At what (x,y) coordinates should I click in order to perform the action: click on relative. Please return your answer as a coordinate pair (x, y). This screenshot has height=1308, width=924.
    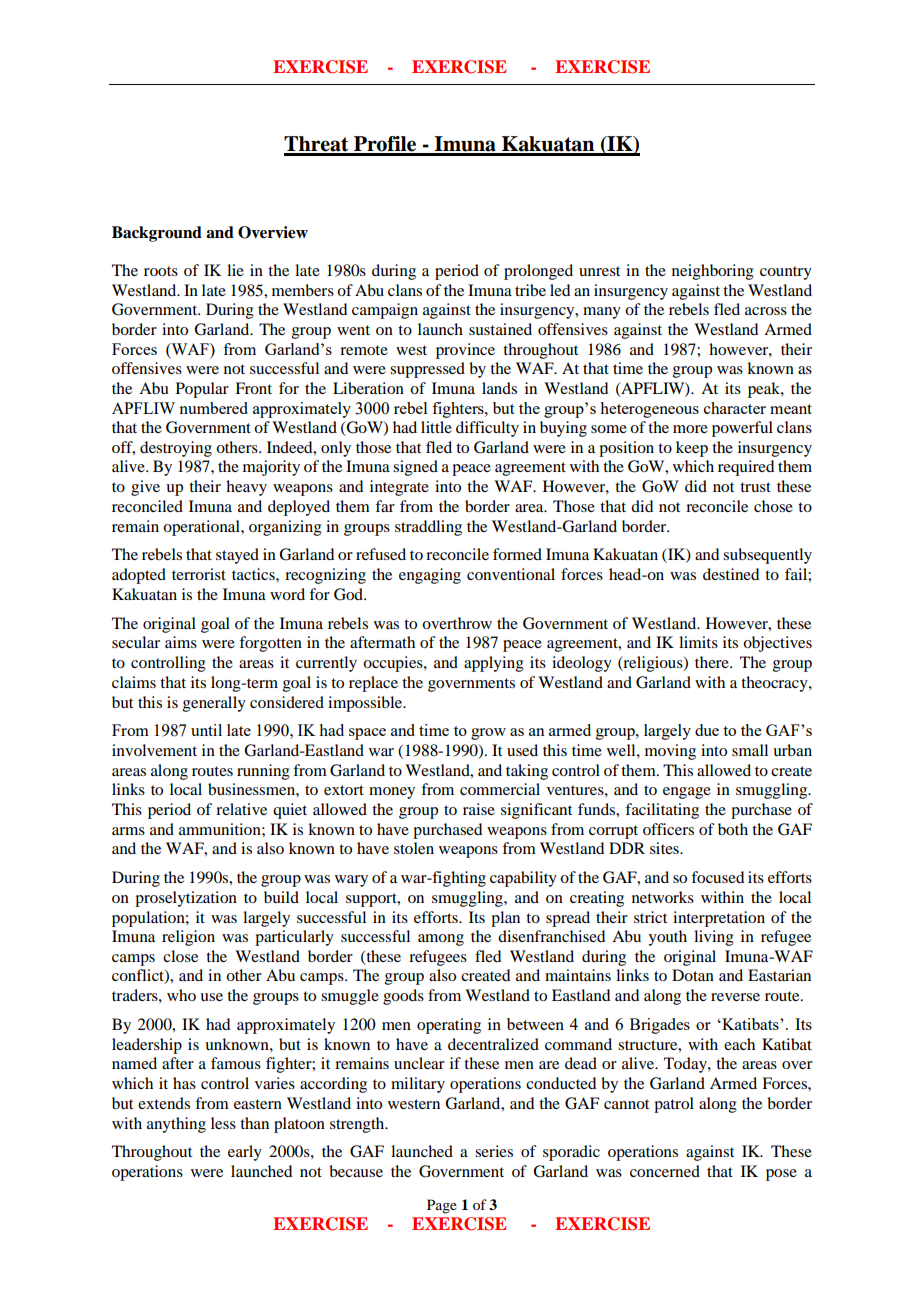
    Looking at the image, I should click on (241, 809).
